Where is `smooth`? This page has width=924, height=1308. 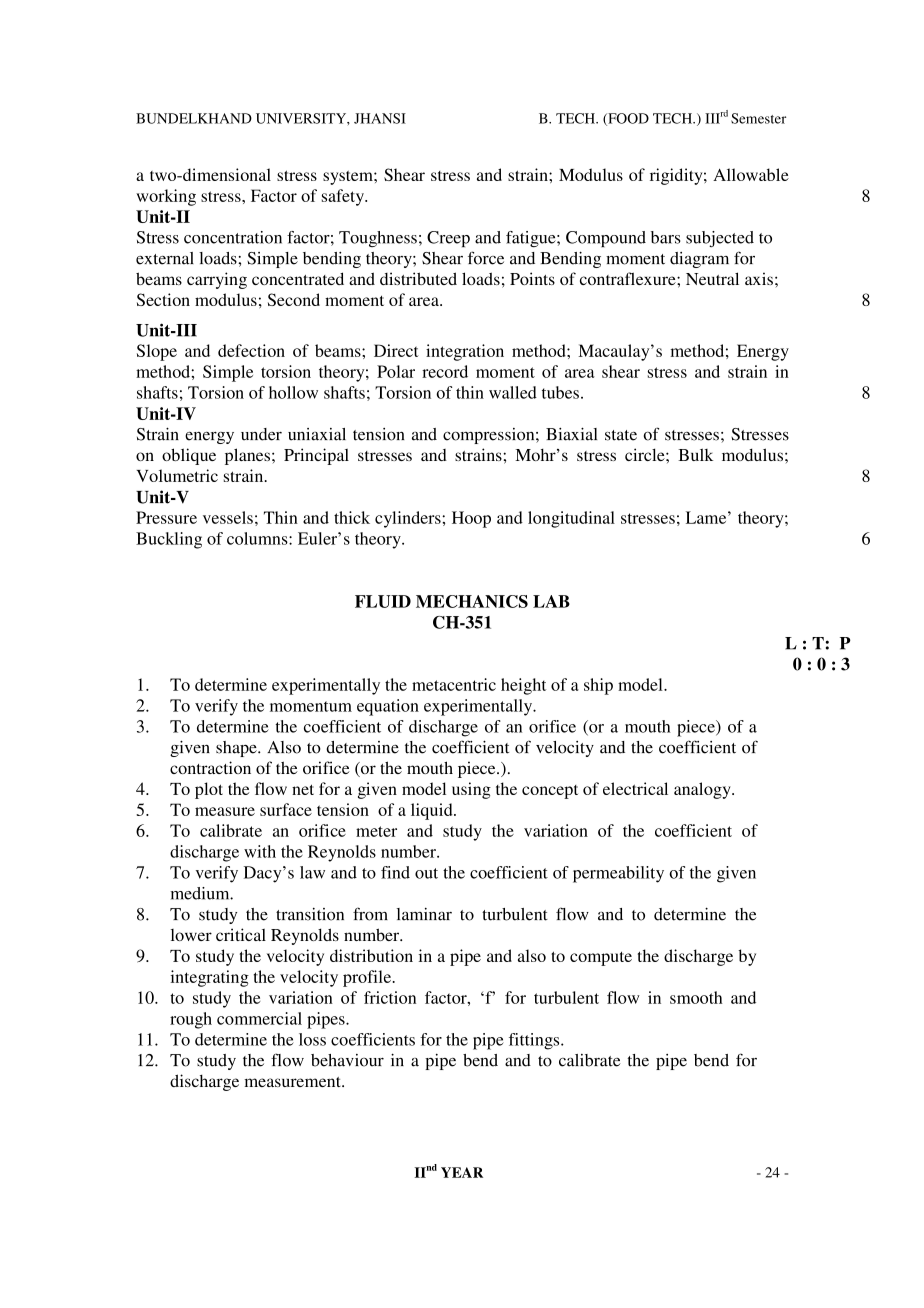 smooth is located at coordinates (696, 997).
